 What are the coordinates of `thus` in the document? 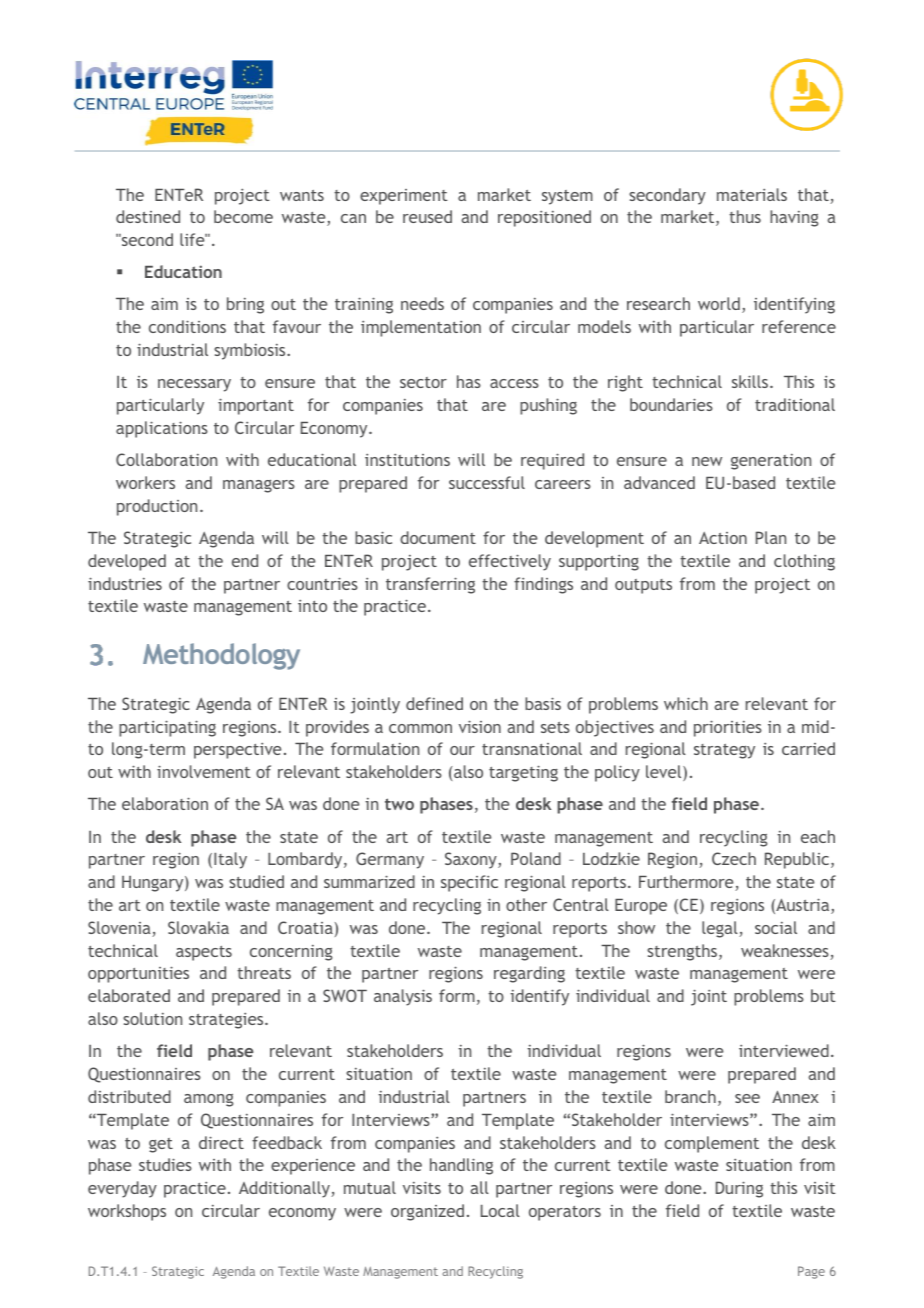 It's located at (745, 216).
